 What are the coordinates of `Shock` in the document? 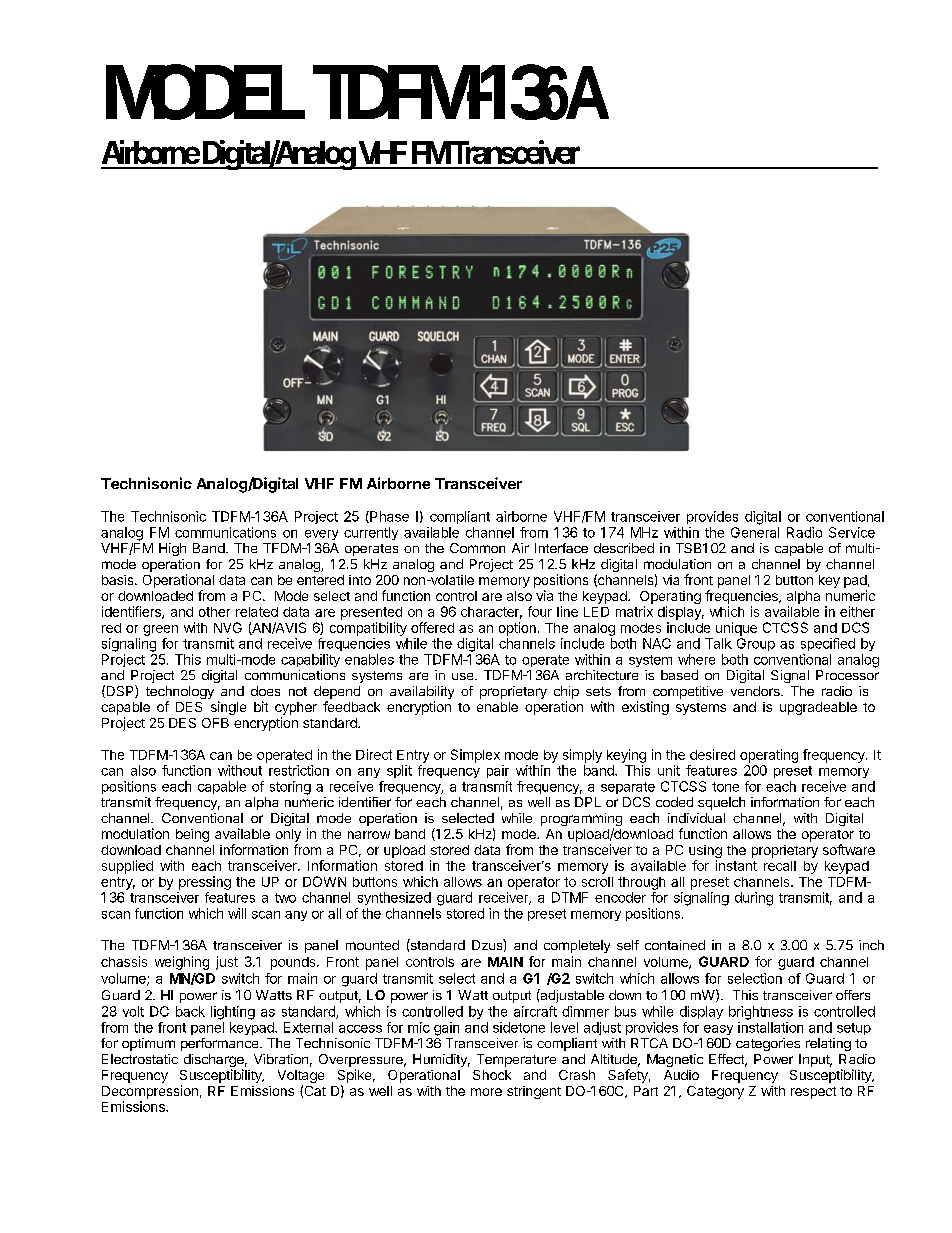 It's located at (492, 1075).
